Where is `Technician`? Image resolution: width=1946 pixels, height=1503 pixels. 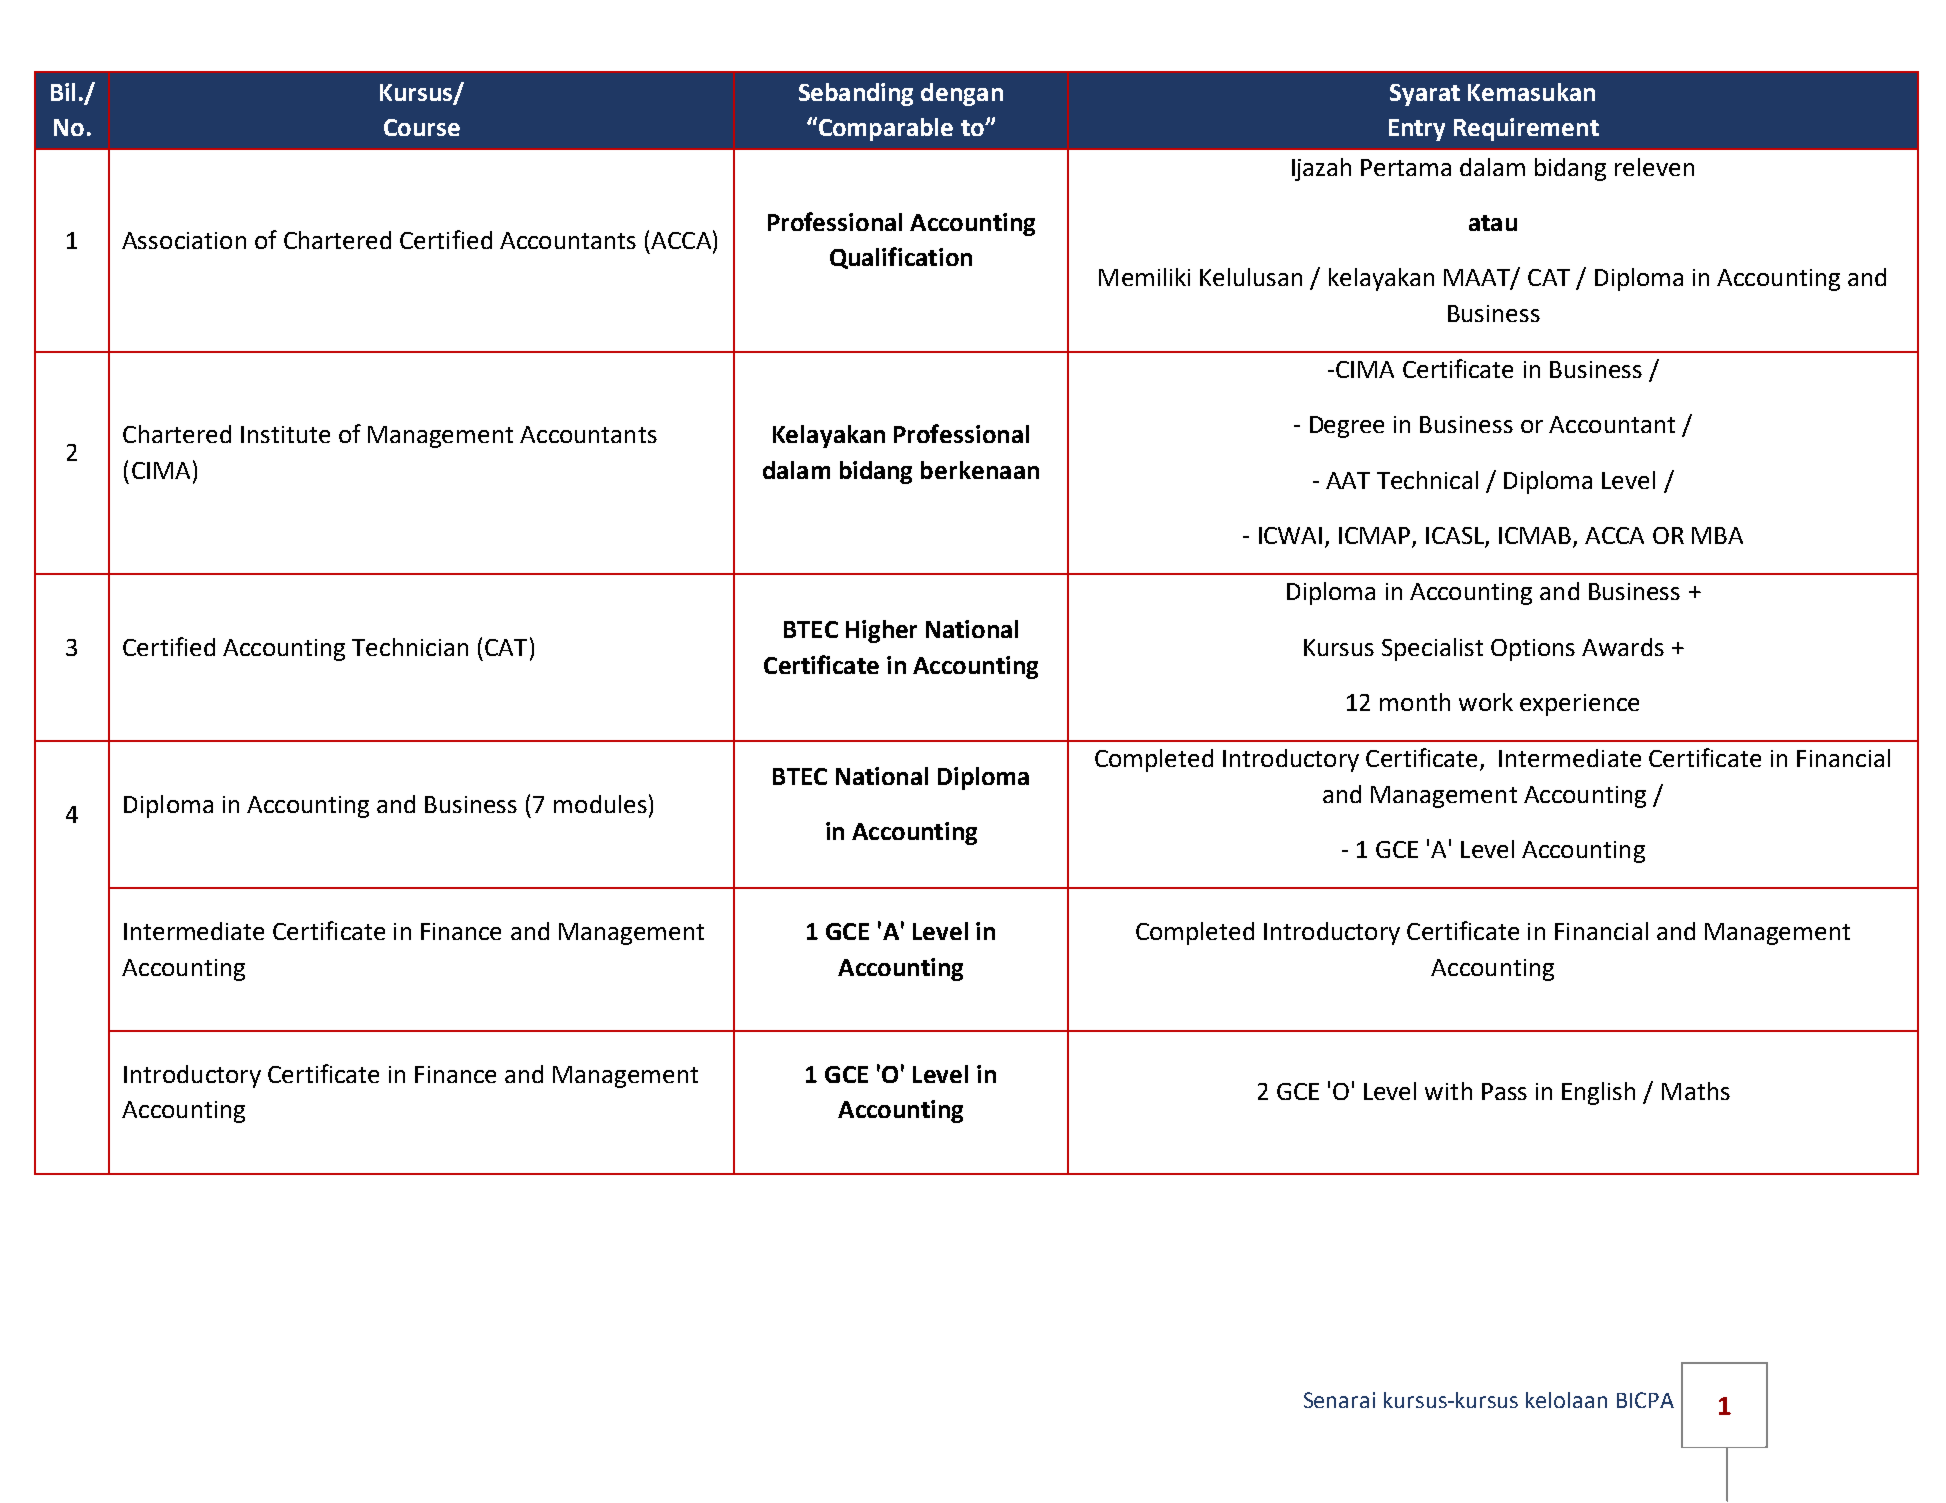 Technician is located at coordinates (410, 647).
